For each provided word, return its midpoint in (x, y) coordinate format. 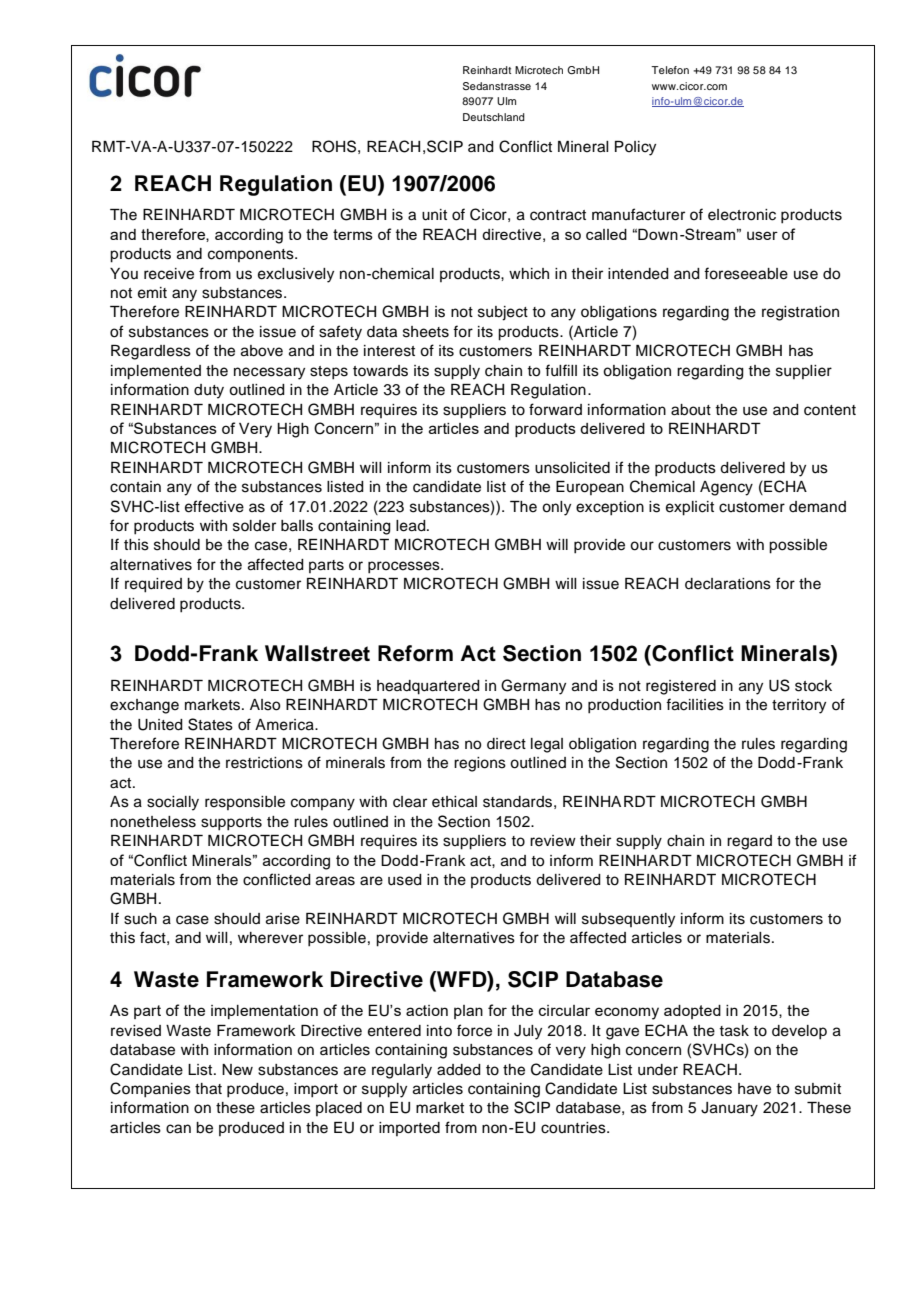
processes (405, 567)
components (252, 255)
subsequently (628, 920)
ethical (454, 802)
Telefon (670, 70)
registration (800, 313)
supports (231, 824)
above (262, 351)
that (208, 1089)
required (153, 585)
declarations (728, 584)
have (754, 1089)
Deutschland (494, 117)
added (459, 1070)
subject (503, 313)
